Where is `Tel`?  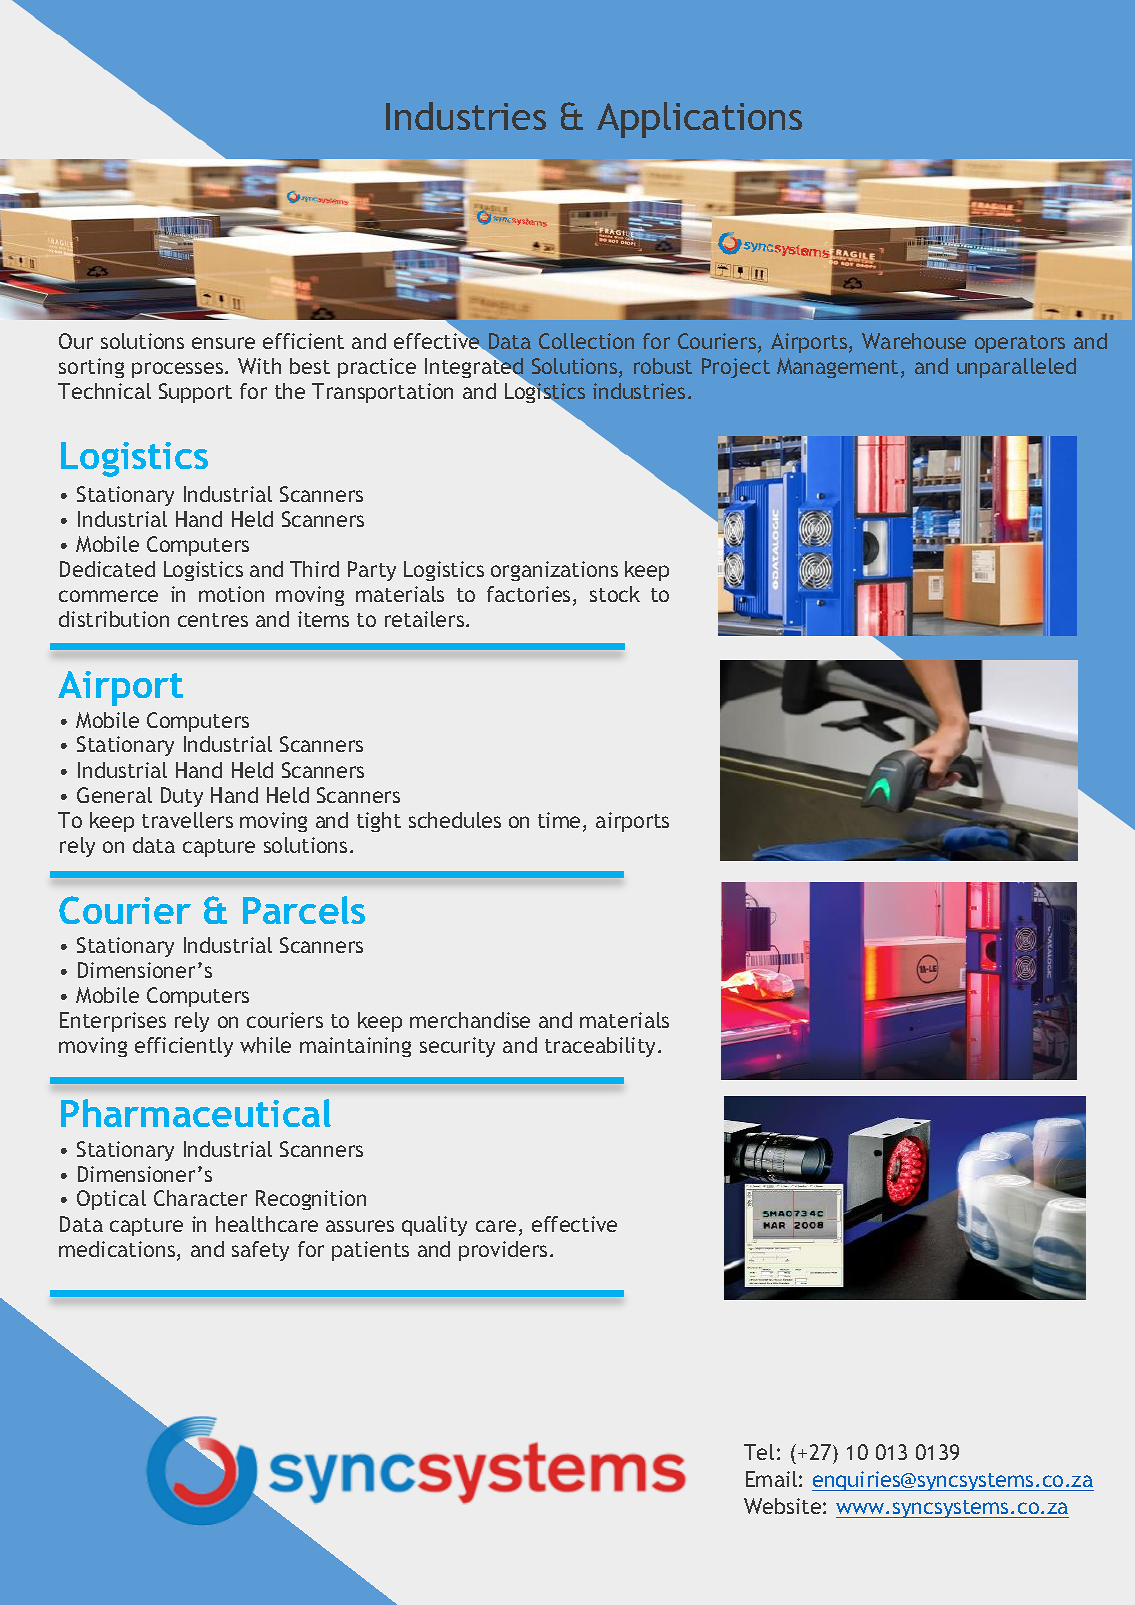
Tel is located at coordinates (759, 1452).
